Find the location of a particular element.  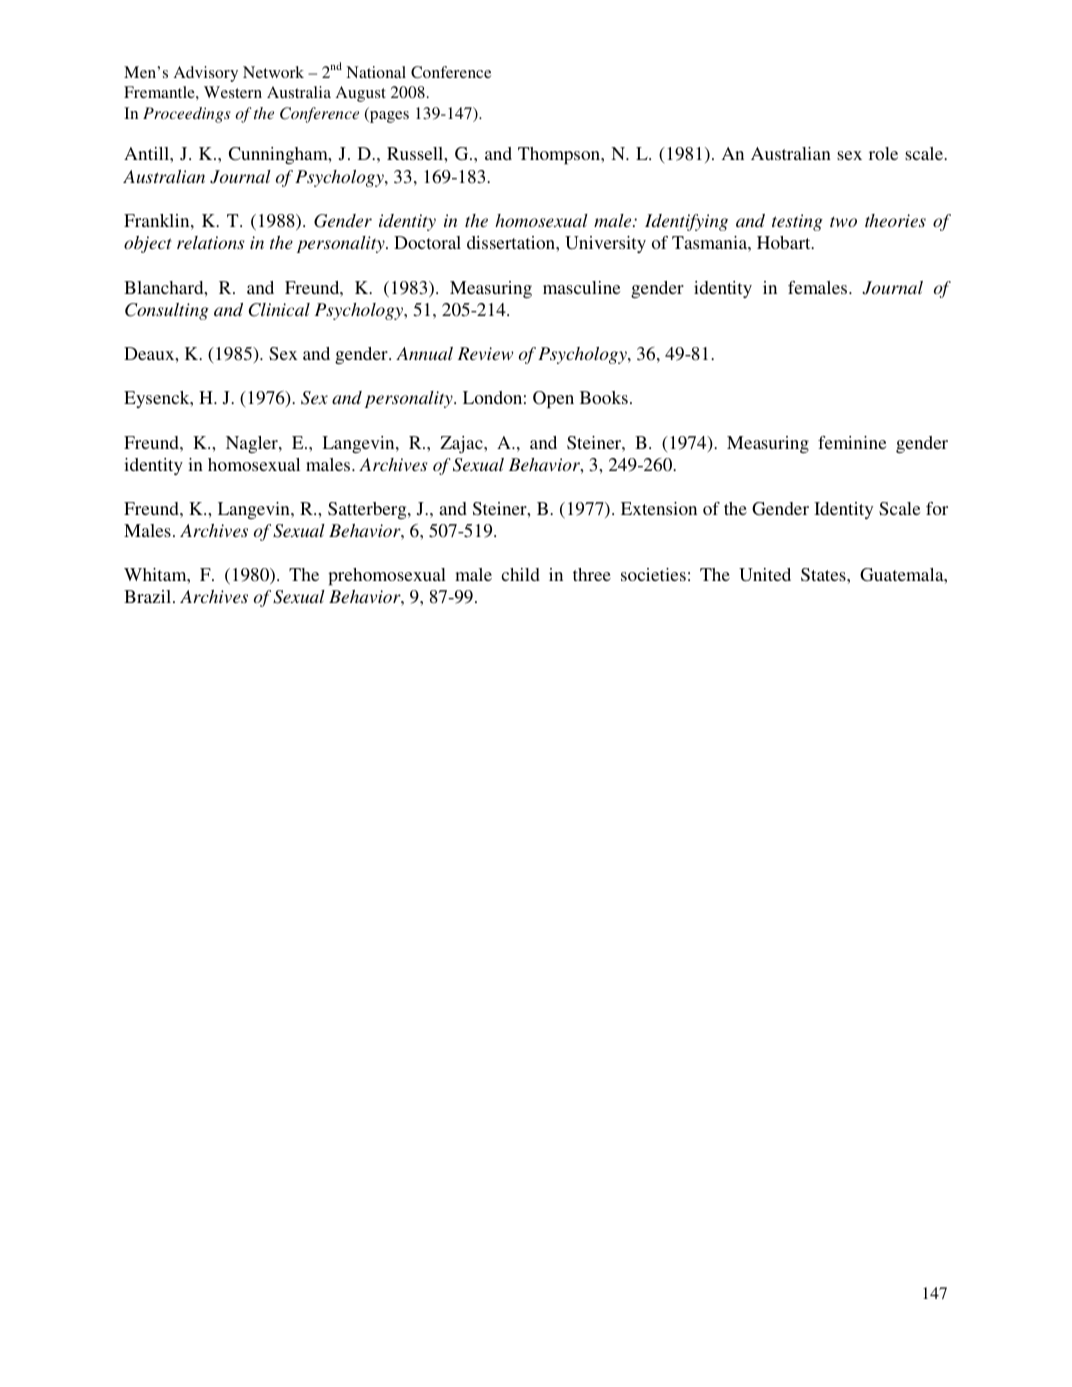

Open is located at coordinates (553, 400).
